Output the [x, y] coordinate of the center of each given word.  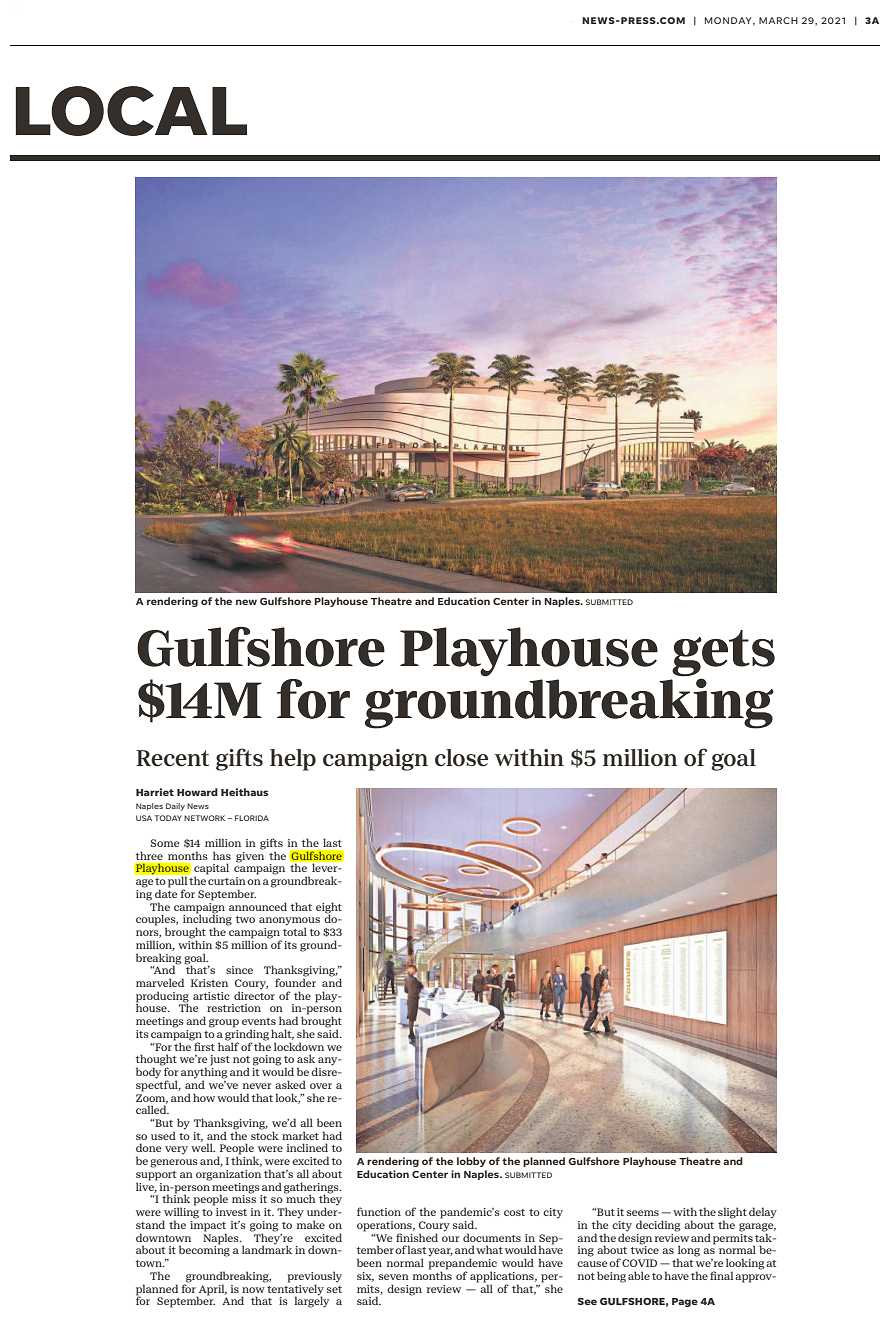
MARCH [778, 20]
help [293, 760]
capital [211, 870]
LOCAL [131, 111]
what [489, 1249]
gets [723, 654]
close [461, 758]
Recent [172, 758]
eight [329, 908]
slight [732, 1214]
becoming [204, 1250]
